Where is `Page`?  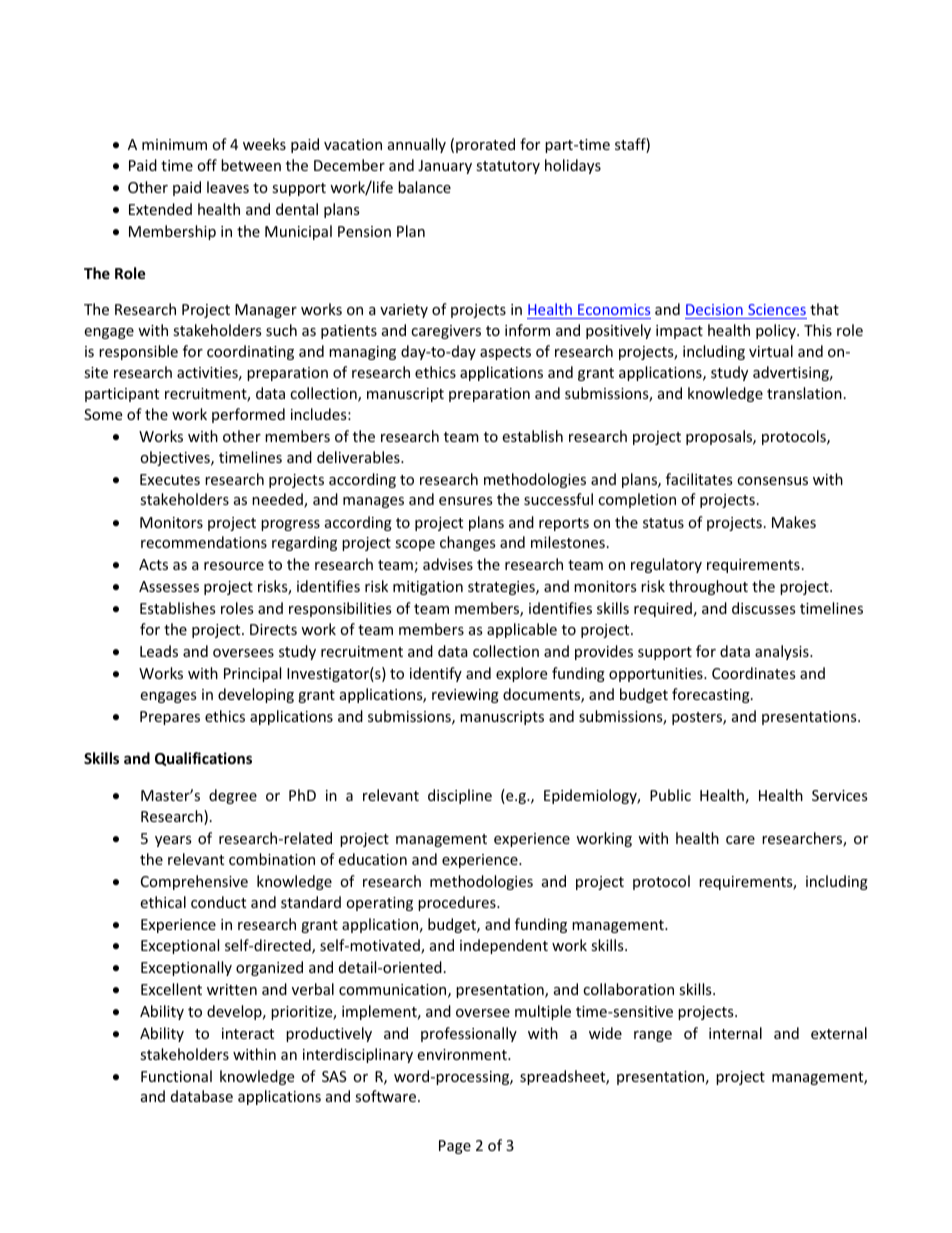 Page is located at coordinates (455, 1147).
